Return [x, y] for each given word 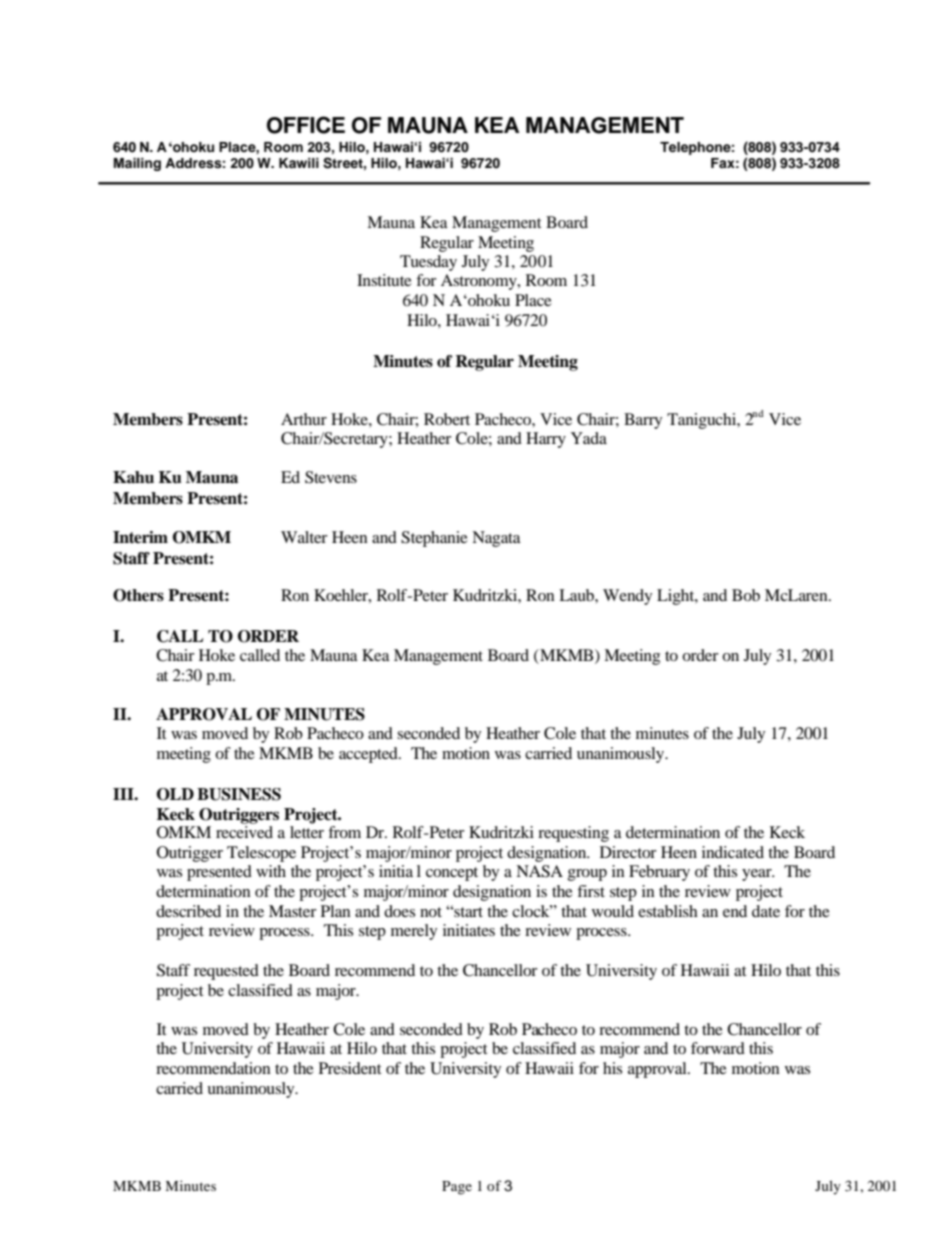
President [350, 1068]
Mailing [137, 164]
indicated [733, 852]
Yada [589, 438]
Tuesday [428, 263]
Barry [643, 421]
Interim [140, 537]
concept [452, 874]
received [244, 832]
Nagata [496, 539]
